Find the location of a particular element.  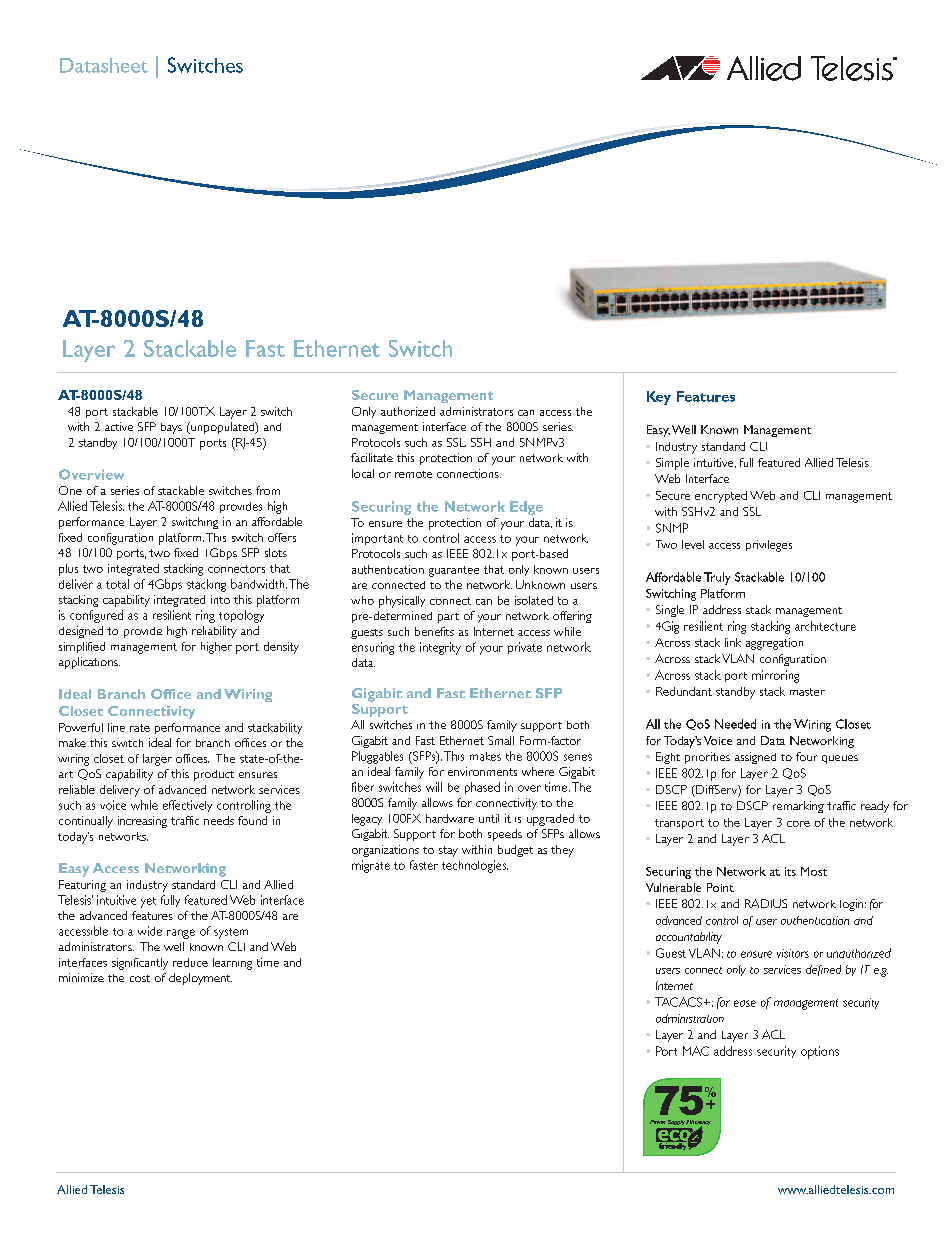

facilitate is located at coordinates (372, 457).
